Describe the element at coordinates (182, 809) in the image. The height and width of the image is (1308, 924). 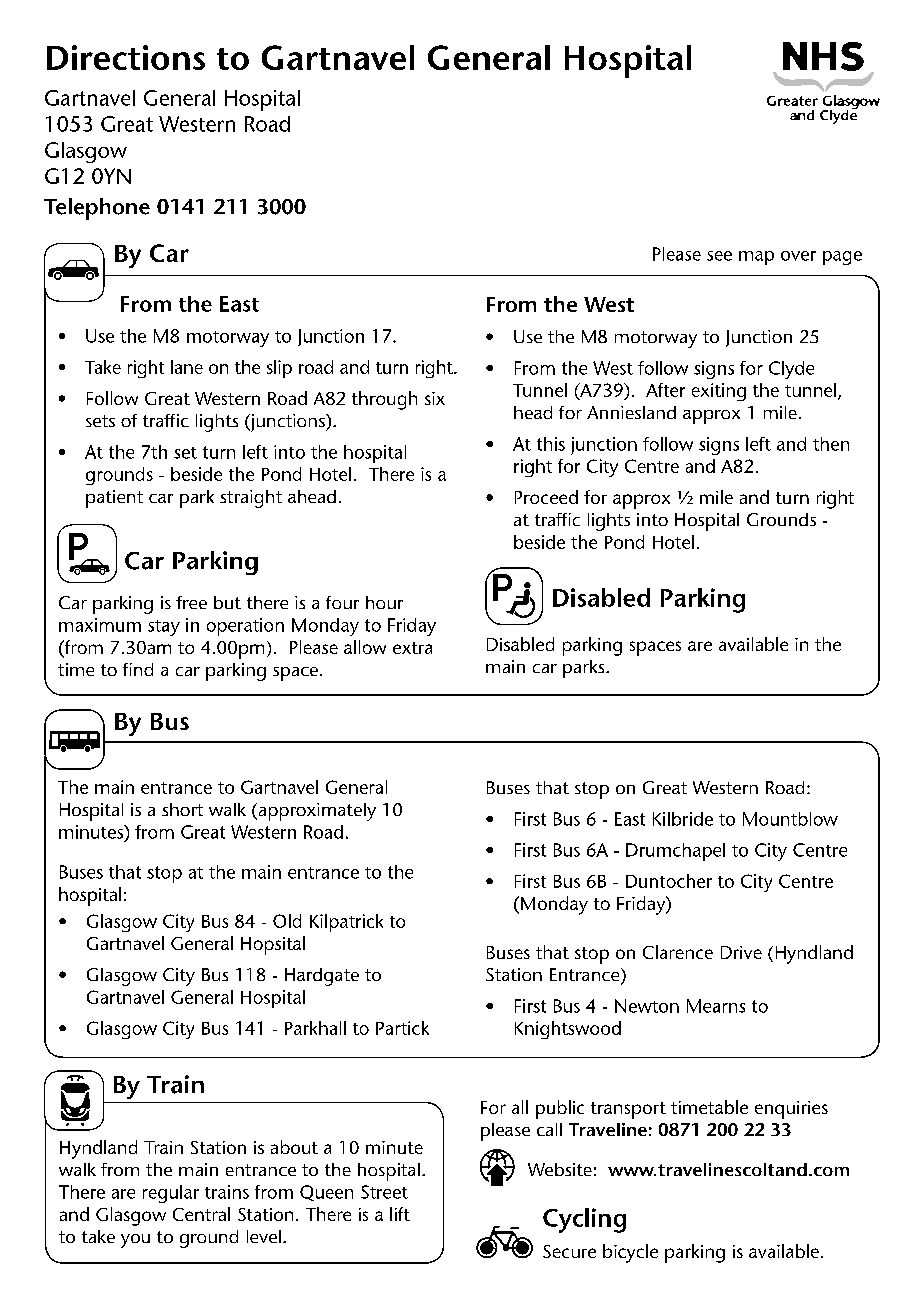
I see `short` at that location.
